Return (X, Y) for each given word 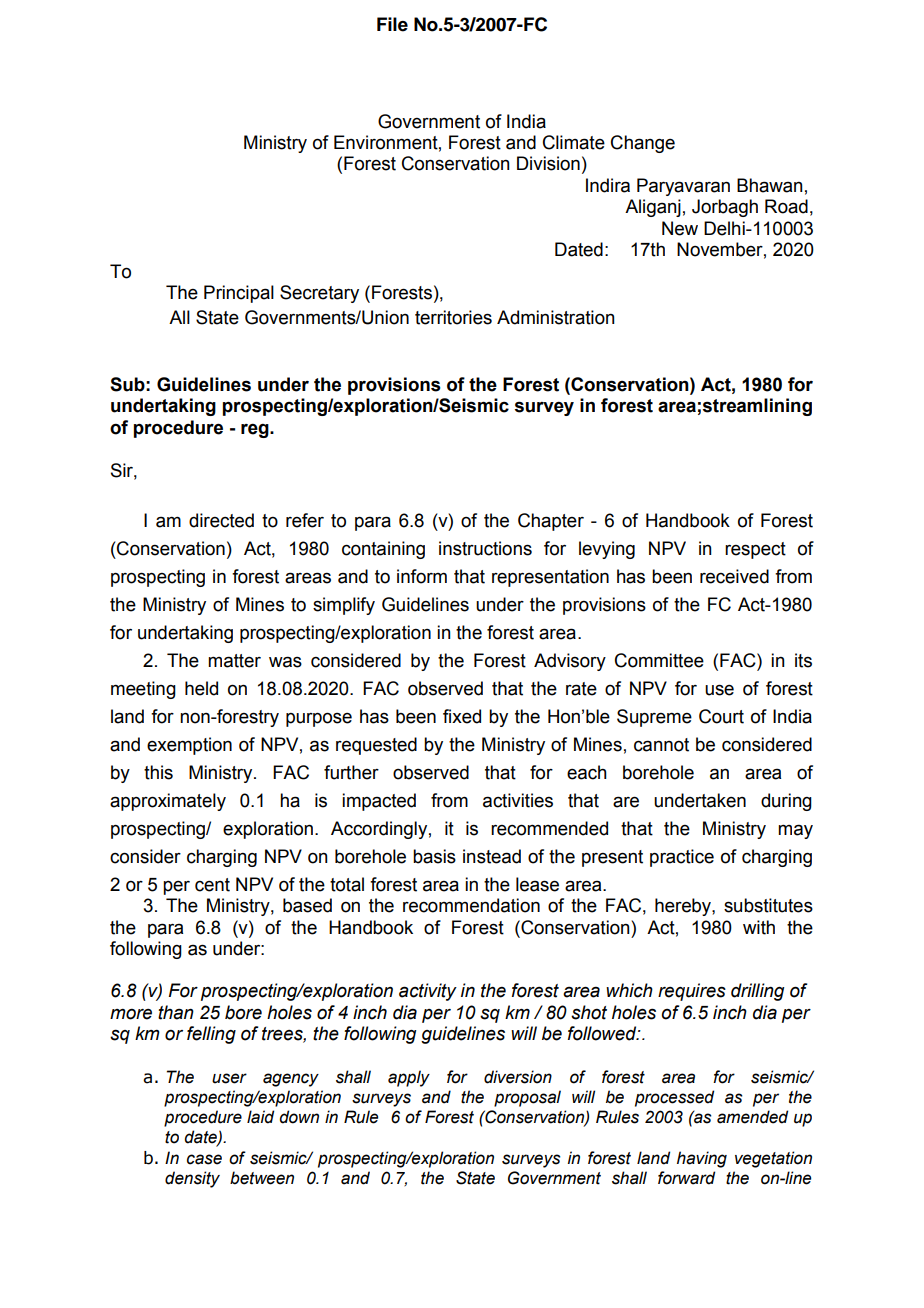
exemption (189, 746)
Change (643, 144)
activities (518, 800)
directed (221, 520)
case (204, 1159)
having (702, 1159)
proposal (527, 1098)
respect (755, 550)
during (786, 802)
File (392, 24)
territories (453, 317)
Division (548, 163)
